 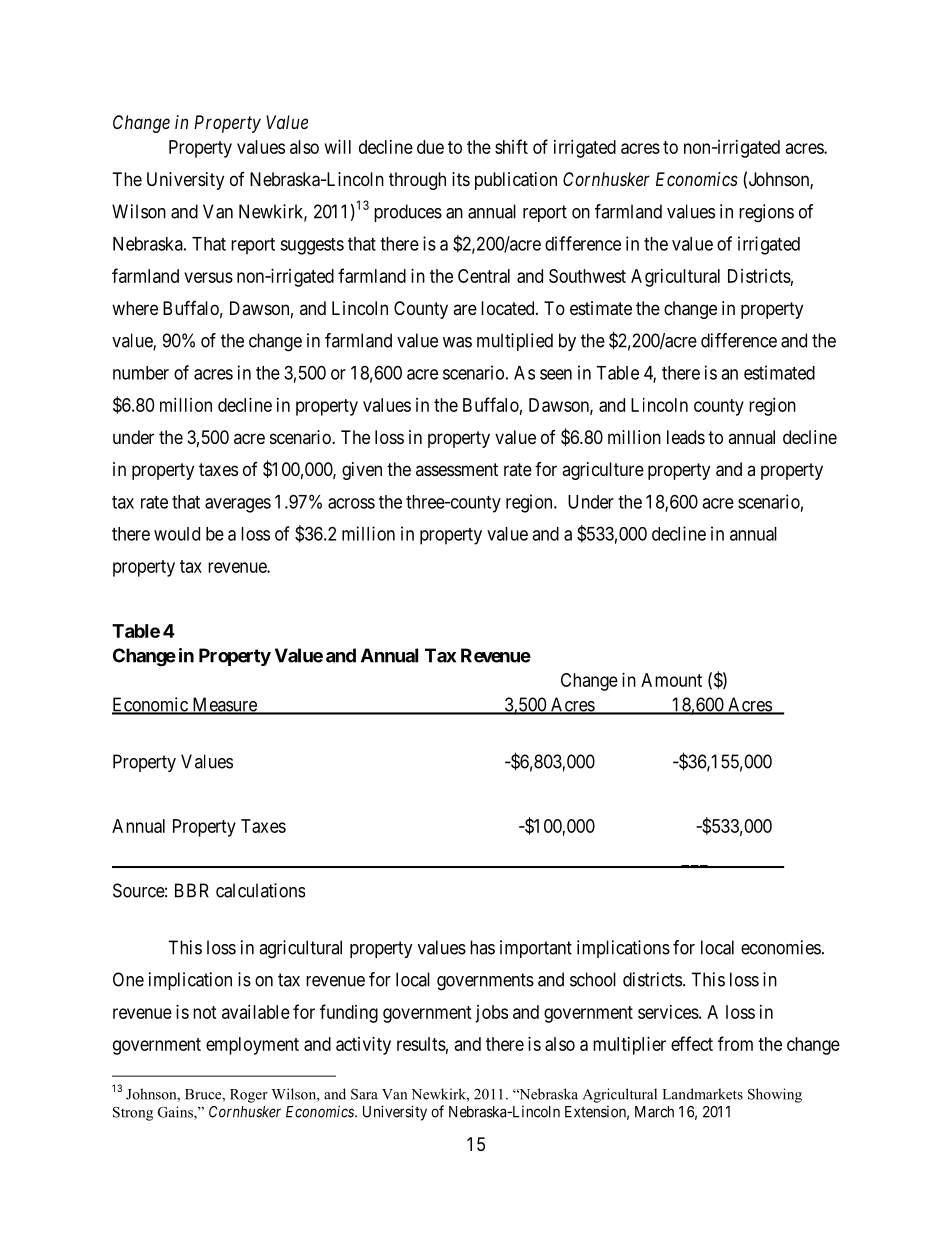 What do you see at coordinates (224, 705) in the screenshot?
I see `Measure` at bounding box center [224, 705].
